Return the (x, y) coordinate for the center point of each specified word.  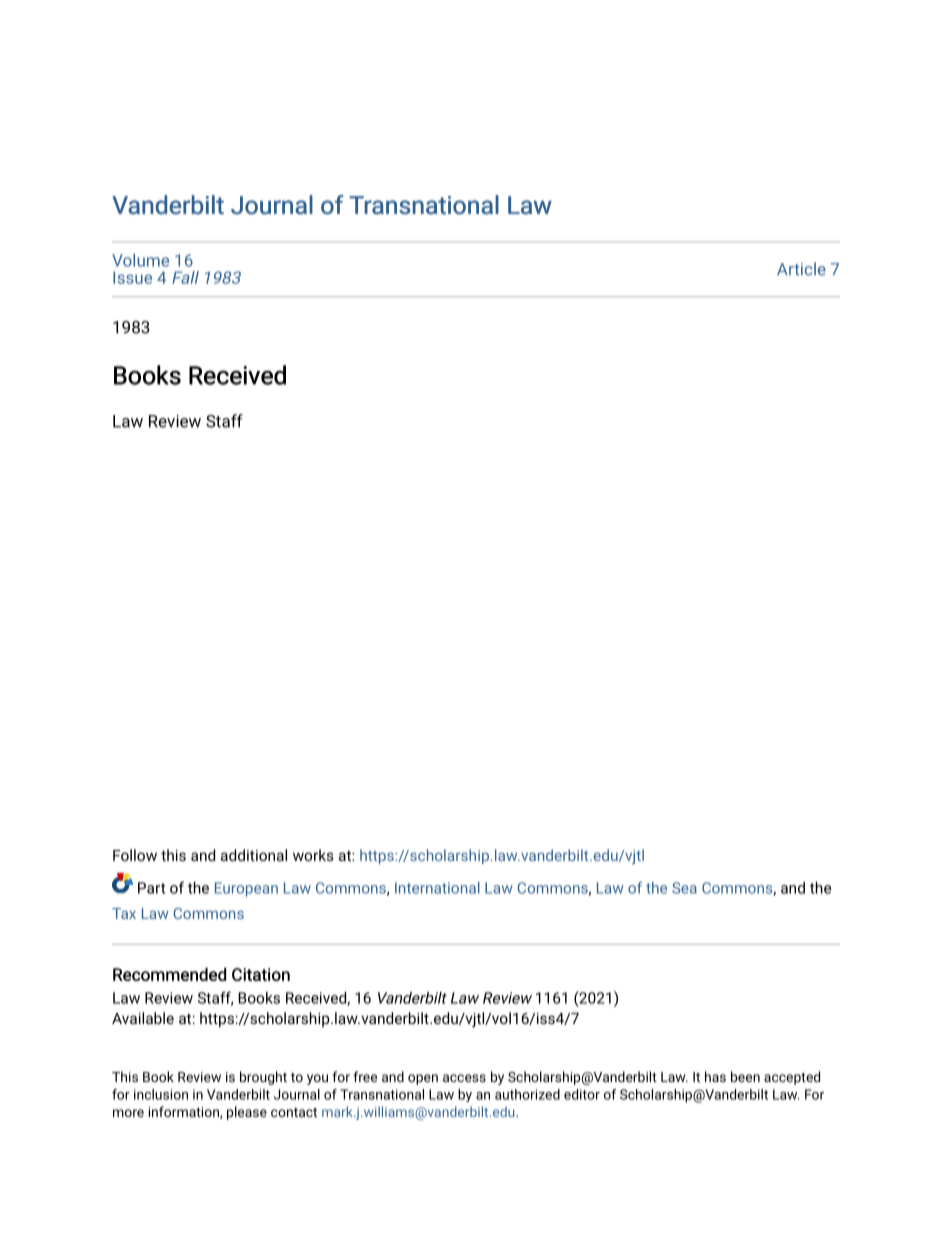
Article (801, 269)
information (185, 1112)
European (246, 889)
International (437, 888)
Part (151, 888)
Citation (261, 974)
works (313, 855)
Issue (132, 277)
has (715, 1076)
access (464, 1078)
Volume (140, 260)
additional (254, 855)
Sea (684, 888)
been (745, 1076)
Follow (135, 855)
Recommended (169, 974)
